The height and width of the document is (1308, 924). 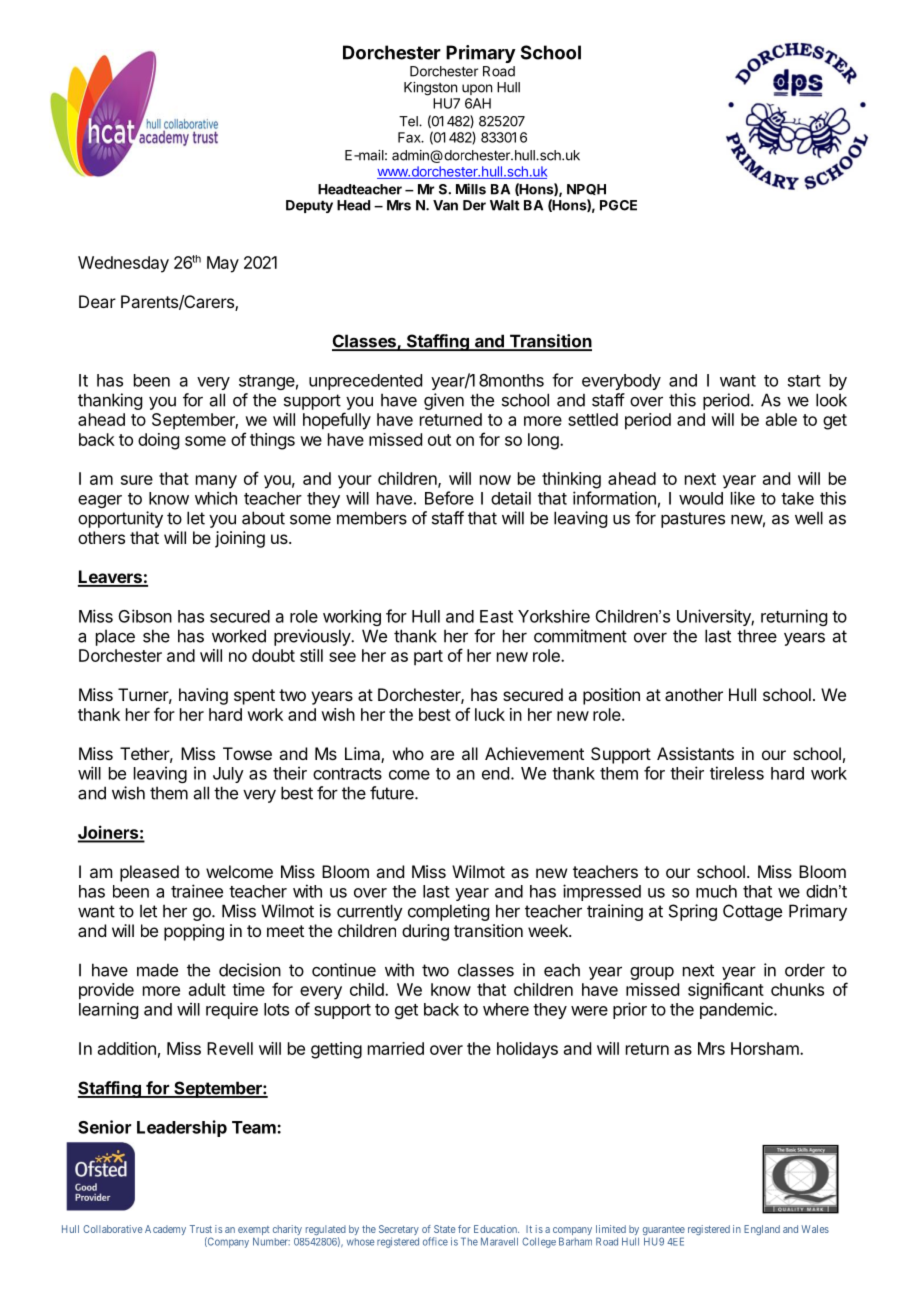 I want to click on Walt, so click(x=505, y=205).
